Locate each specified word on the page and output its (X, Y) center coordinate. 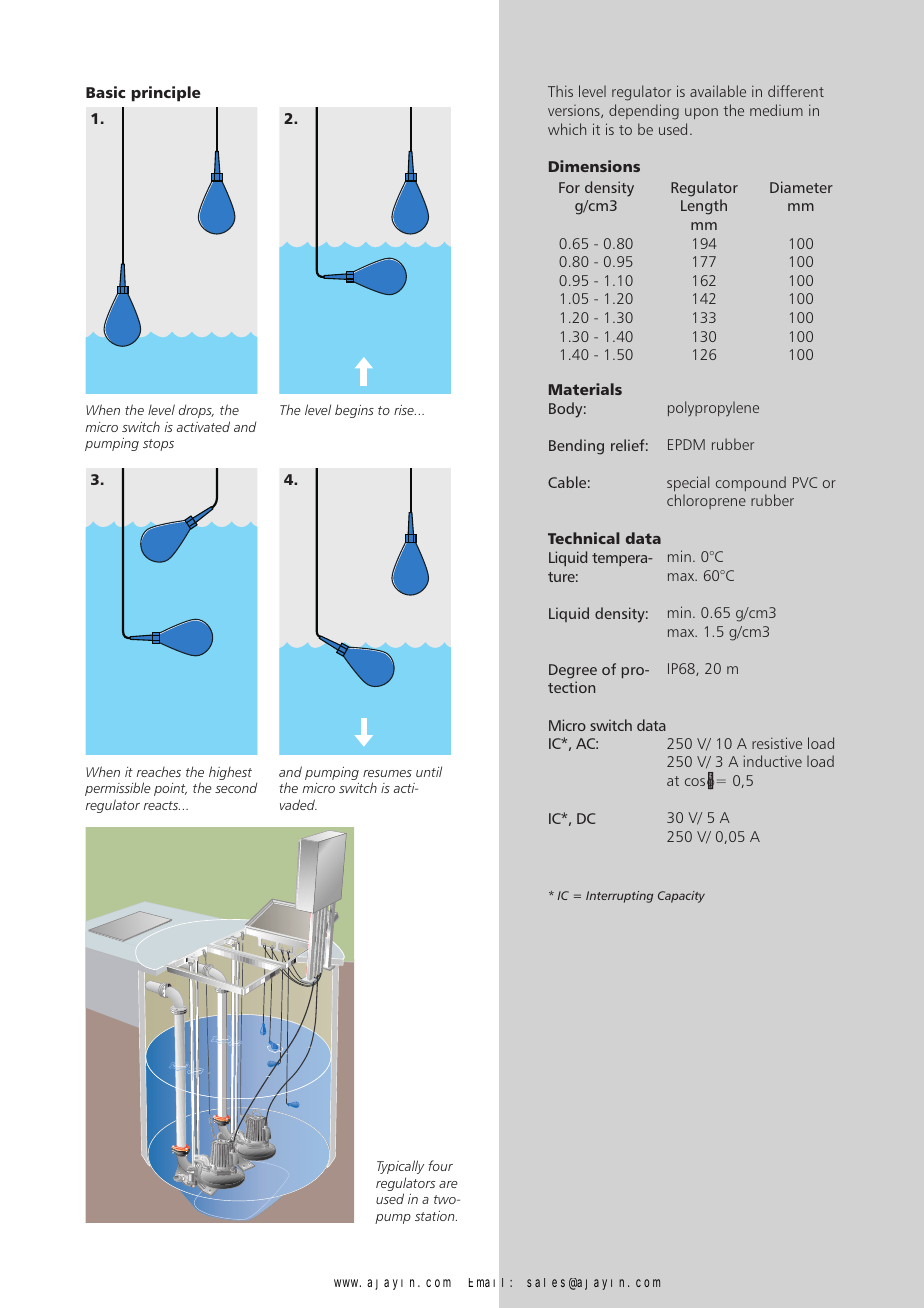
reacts (162, 805)
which (567, 129)
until (429, 771)
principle (166, 94)
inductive (773, 761)
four (440, 1165)
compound (751, 483)
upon (701, 113)
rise (405, 410)
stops (158, 445)
